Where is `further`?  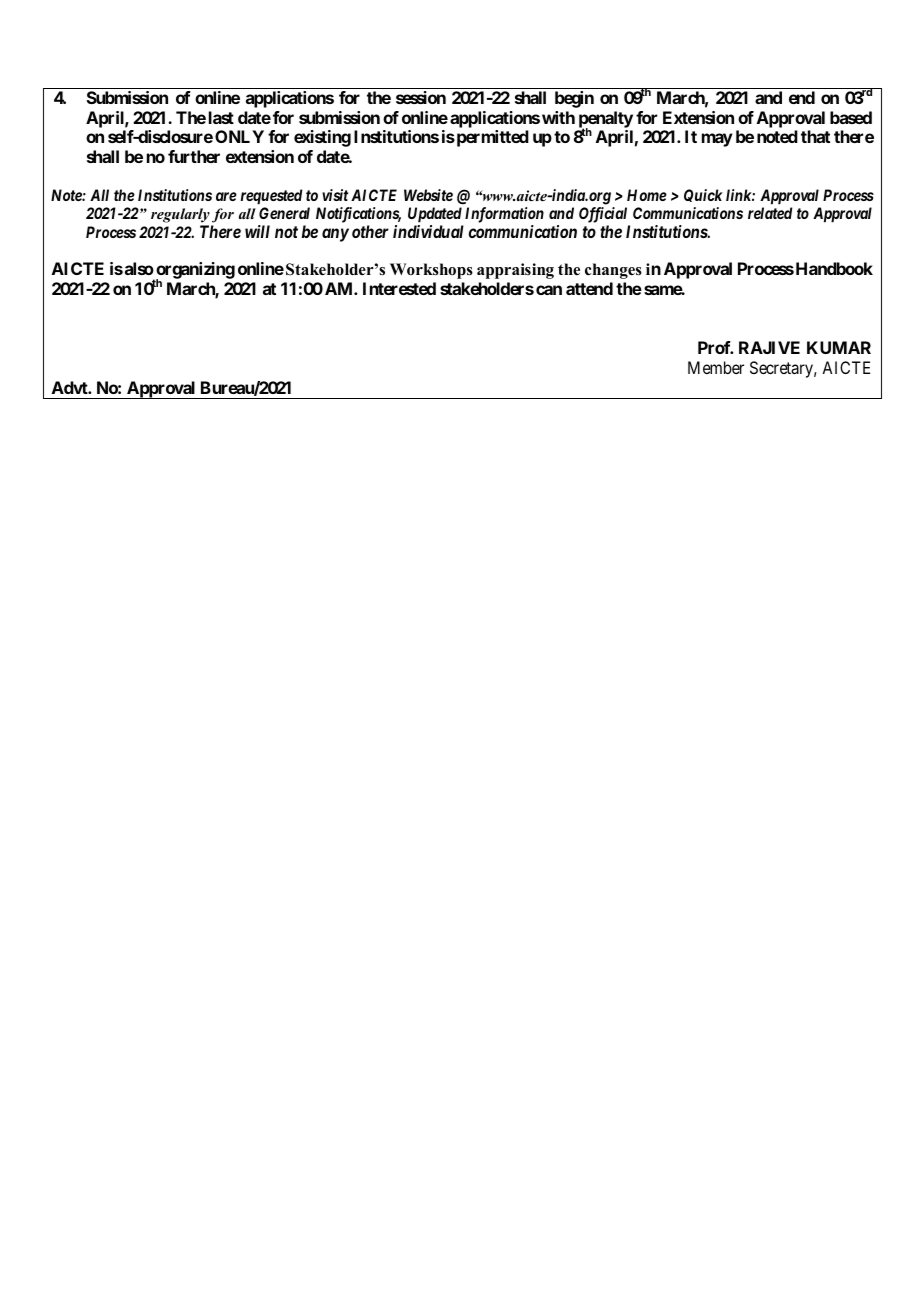 further is located at coordinates (194, 156).
